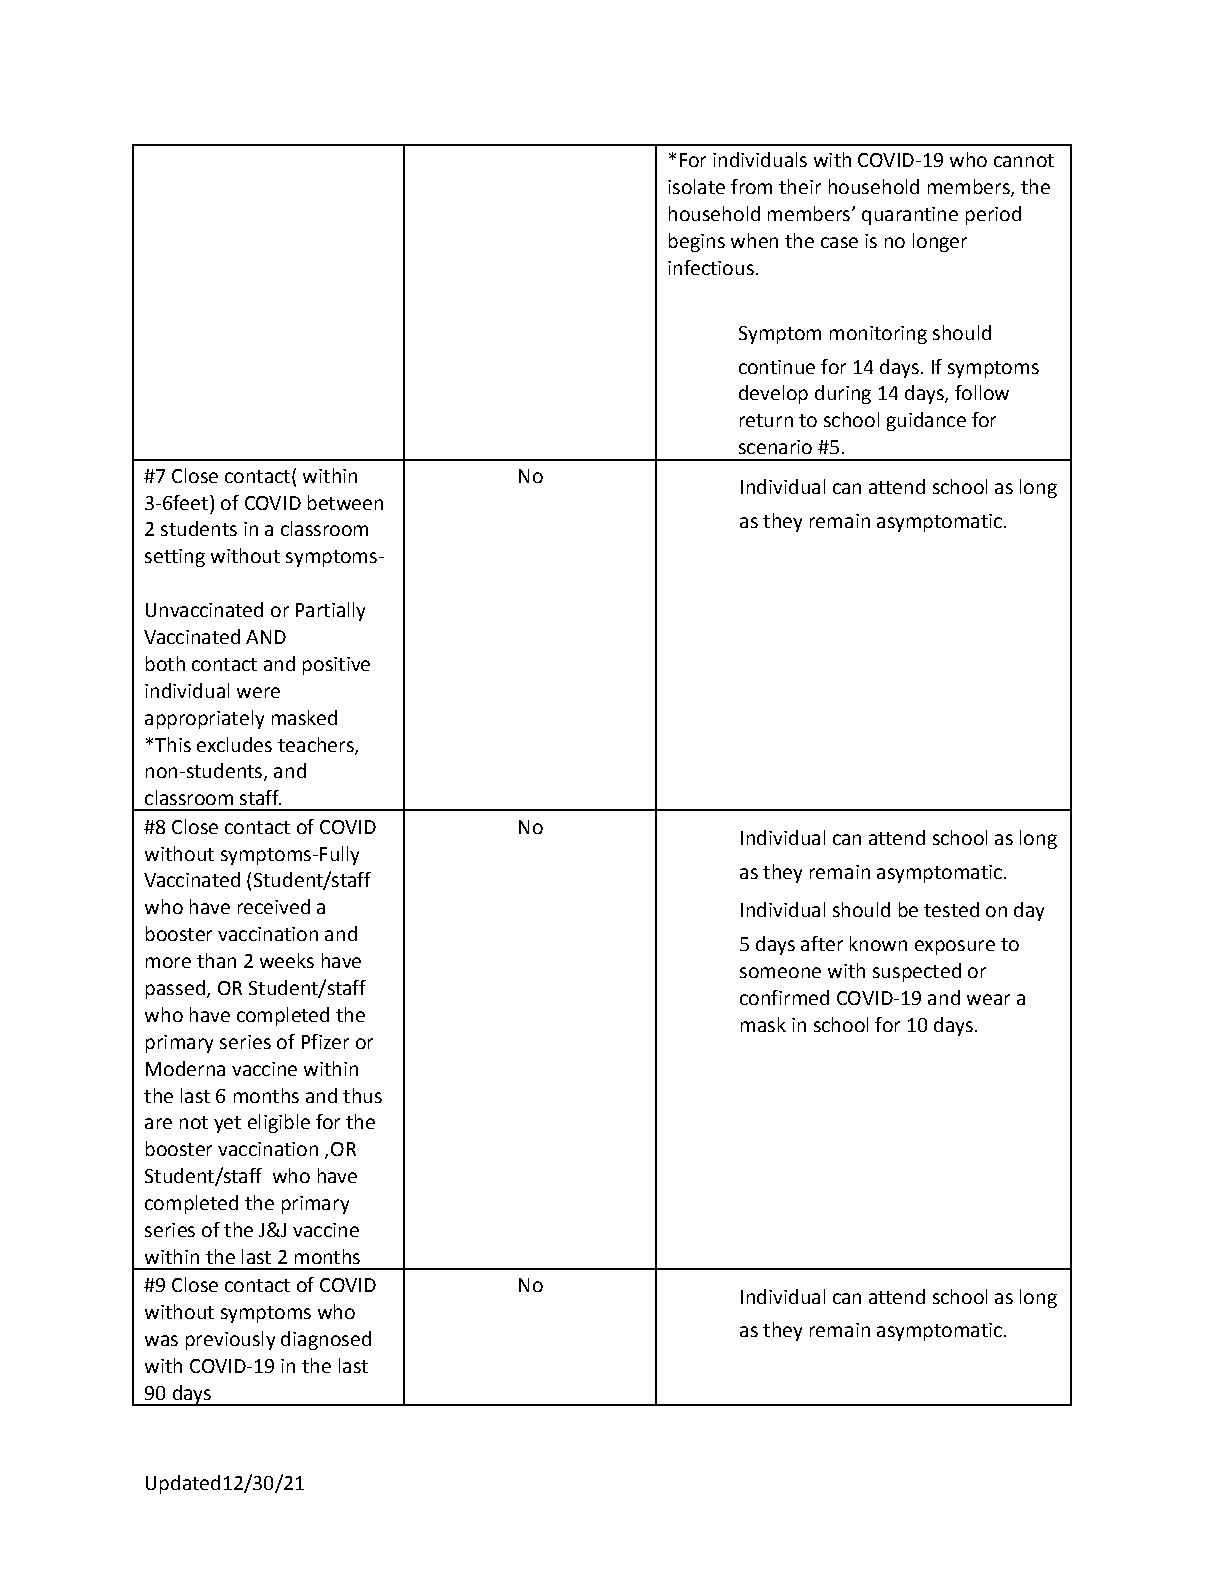  Describe the element at coordinates (326, 1340) in the image. I see `diagnosed` at that location.
